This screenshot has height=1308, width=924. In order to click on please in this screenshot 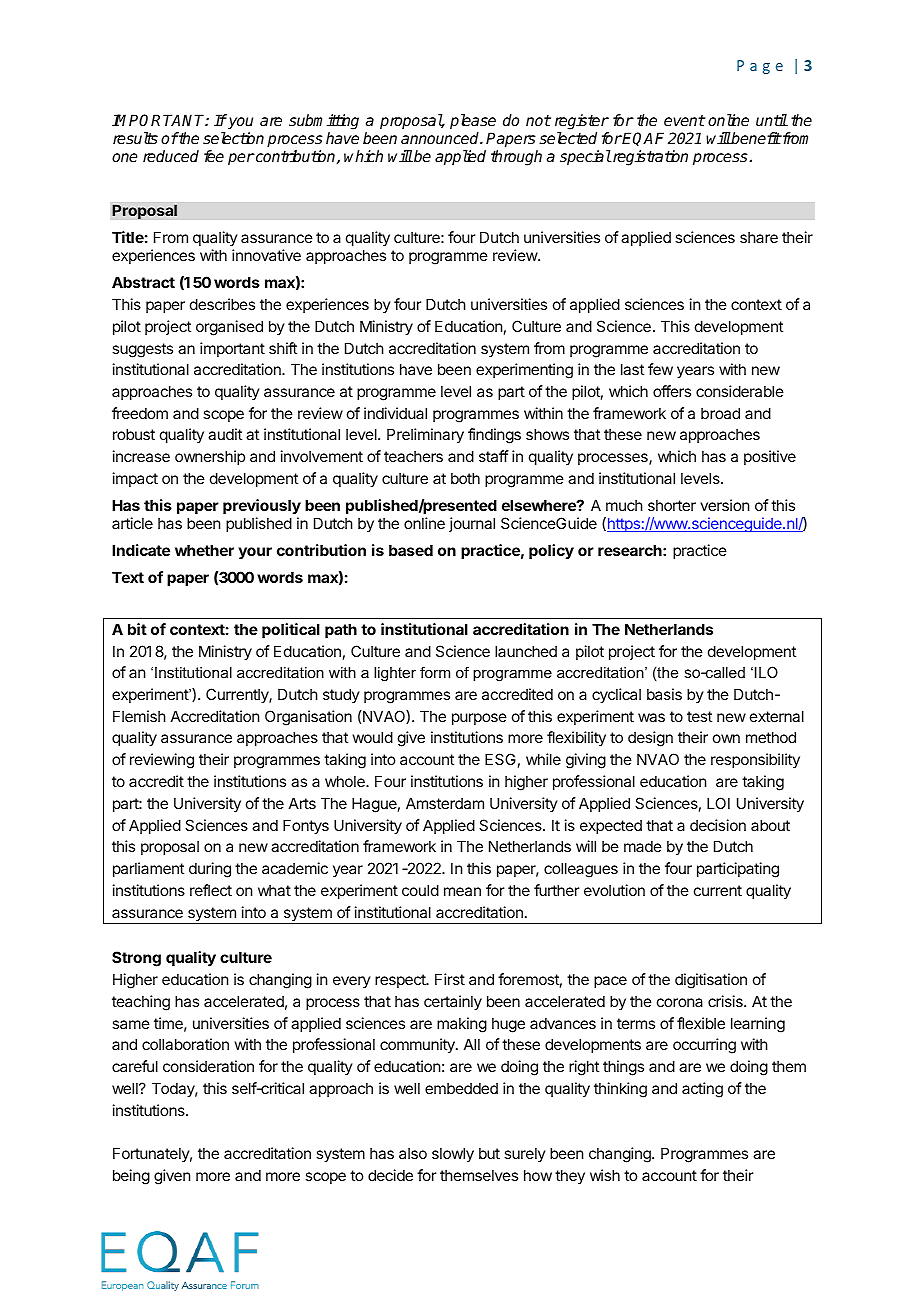, I will do `click(473, 122)`.
